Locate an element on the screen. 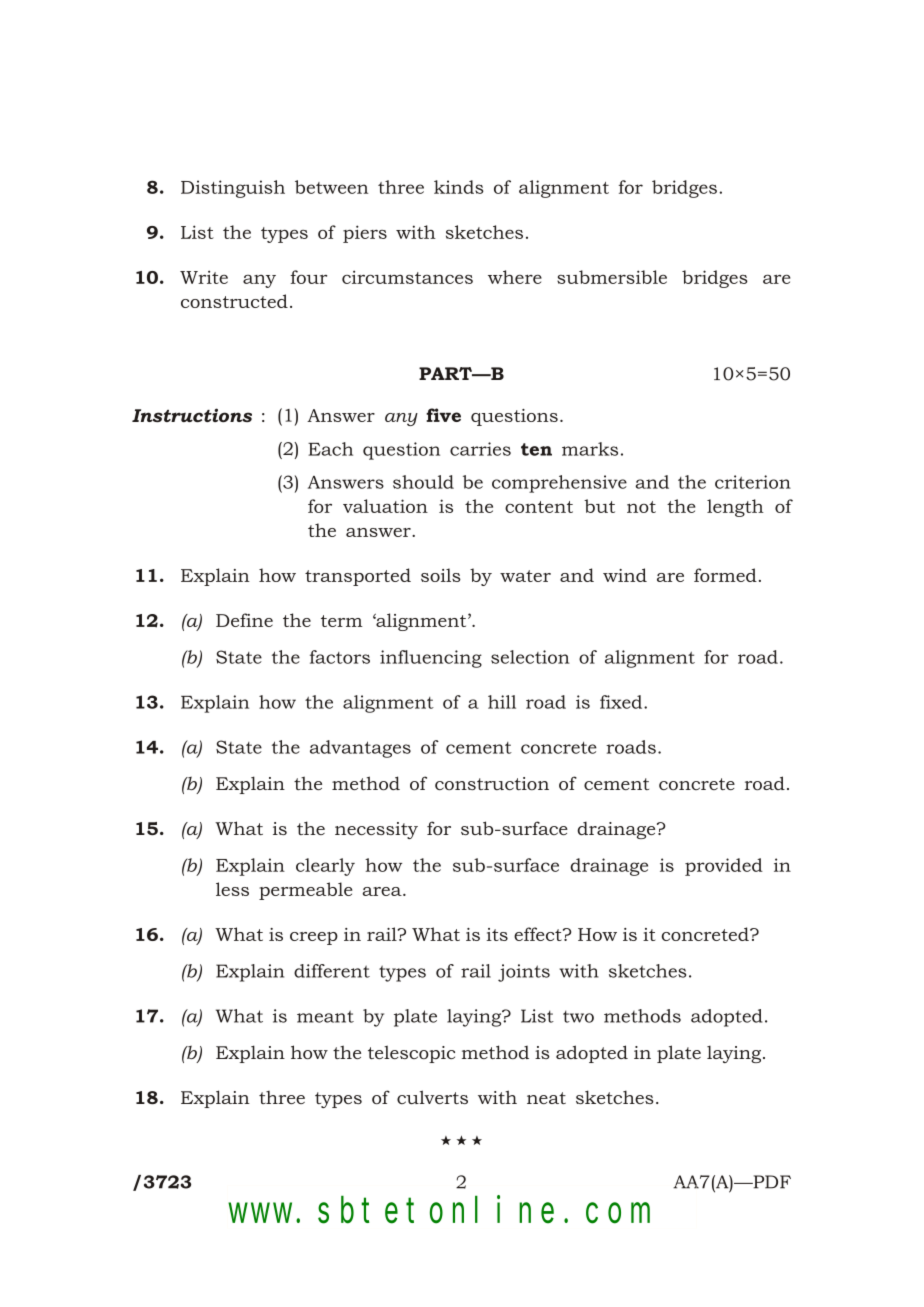 The image size is (924, 1307). advantages is located at coordinates (360, 749).
